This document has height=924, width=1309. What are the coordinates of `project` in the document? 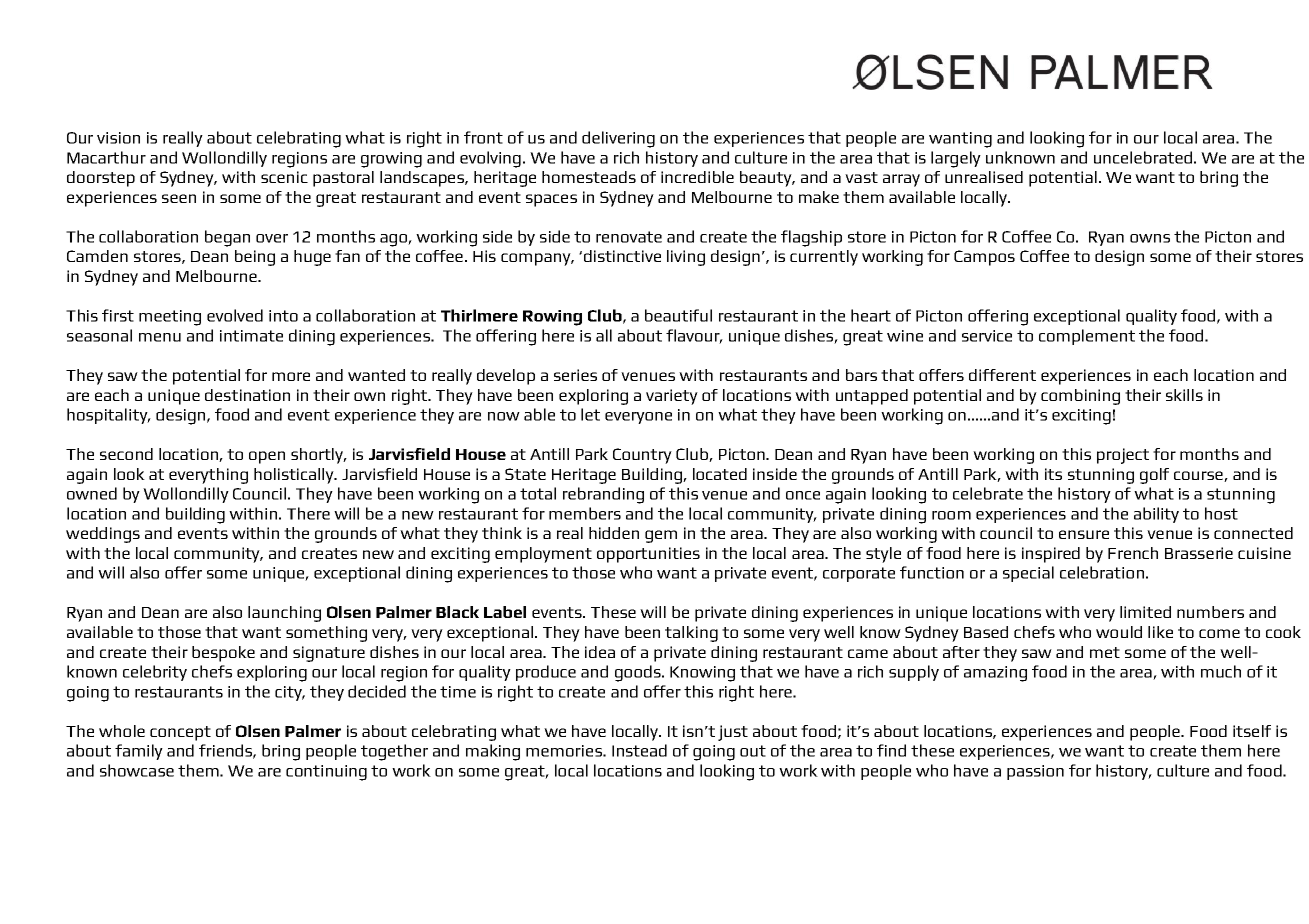 It's located at (1123, 456).
